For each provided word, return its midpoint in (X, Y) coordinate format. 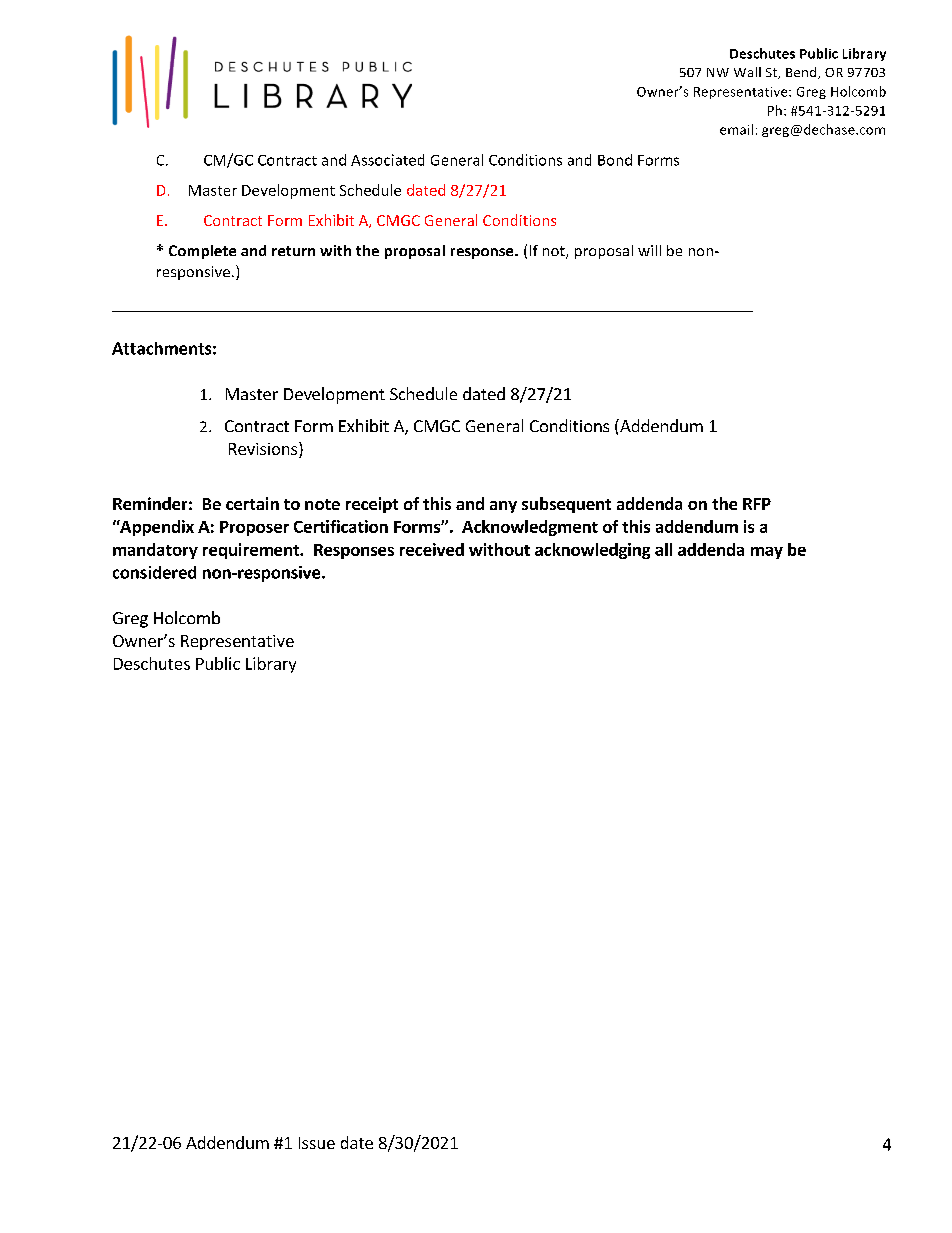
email (736, 129)
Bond (615, 160)
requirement (252, 551)
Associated (387, 160)
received (432, 549)
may (767, 553)
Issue (317, 1143)
